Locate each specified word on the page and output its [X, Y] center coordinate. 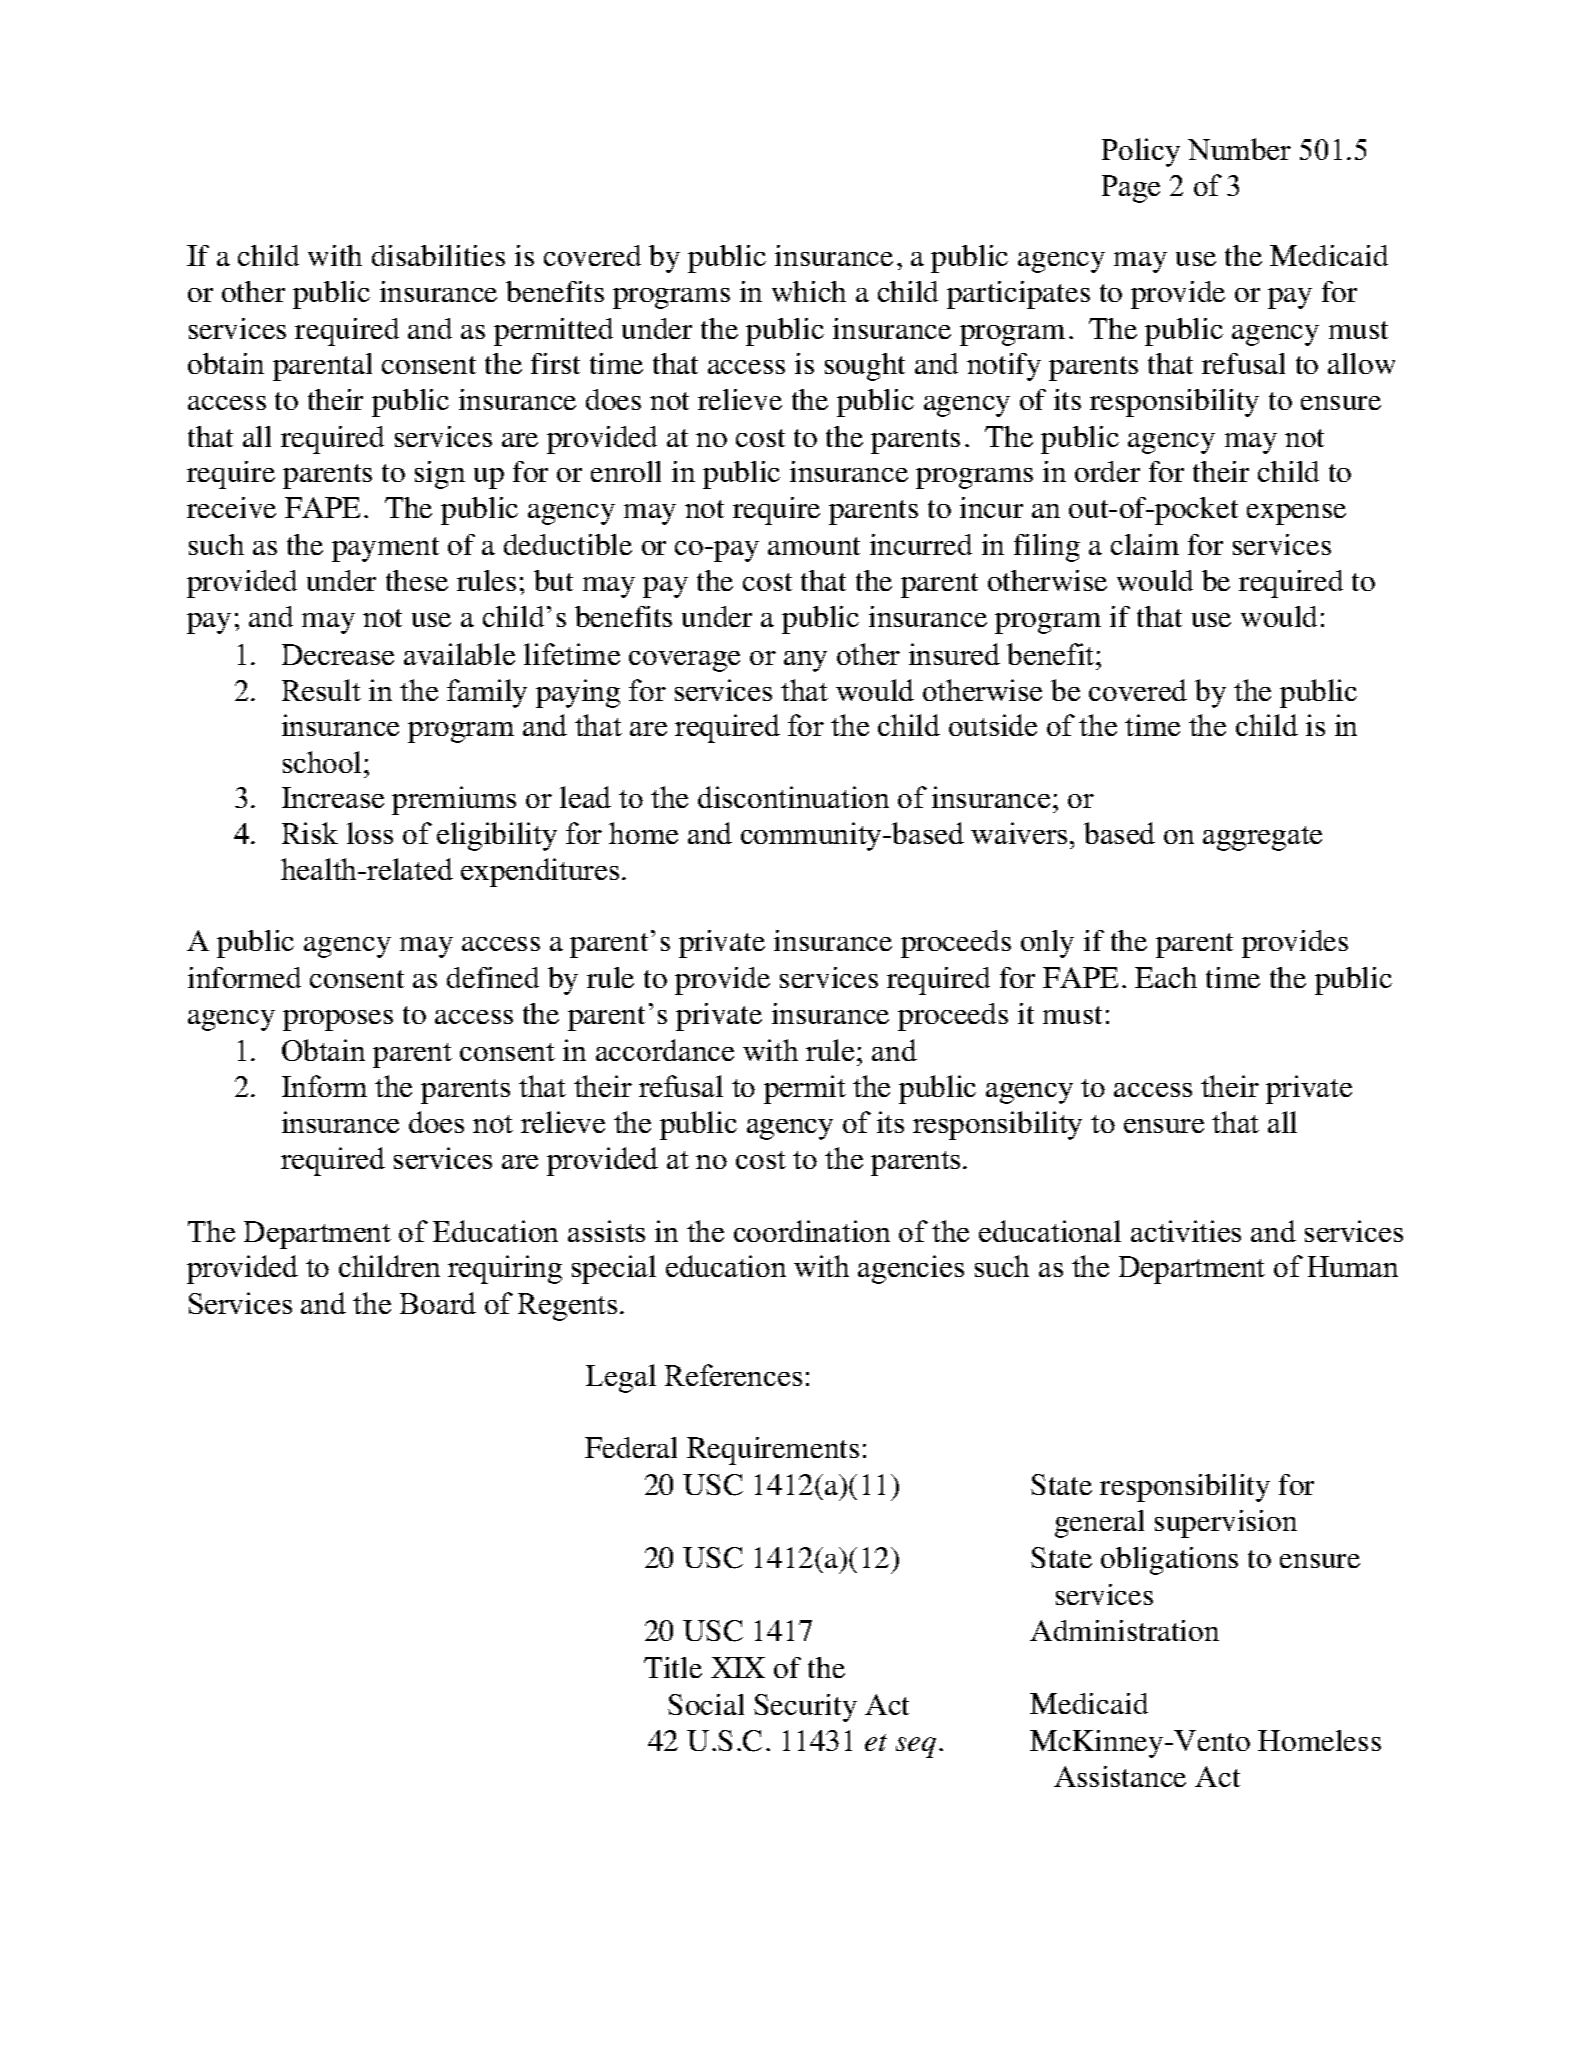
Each [1166, 977]
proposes [338, 1020]
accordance [665, 1050]
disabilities [438, 255]
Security [805, 1708]
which [809, 291]
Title [673, 1667]
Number [1239, 149]
